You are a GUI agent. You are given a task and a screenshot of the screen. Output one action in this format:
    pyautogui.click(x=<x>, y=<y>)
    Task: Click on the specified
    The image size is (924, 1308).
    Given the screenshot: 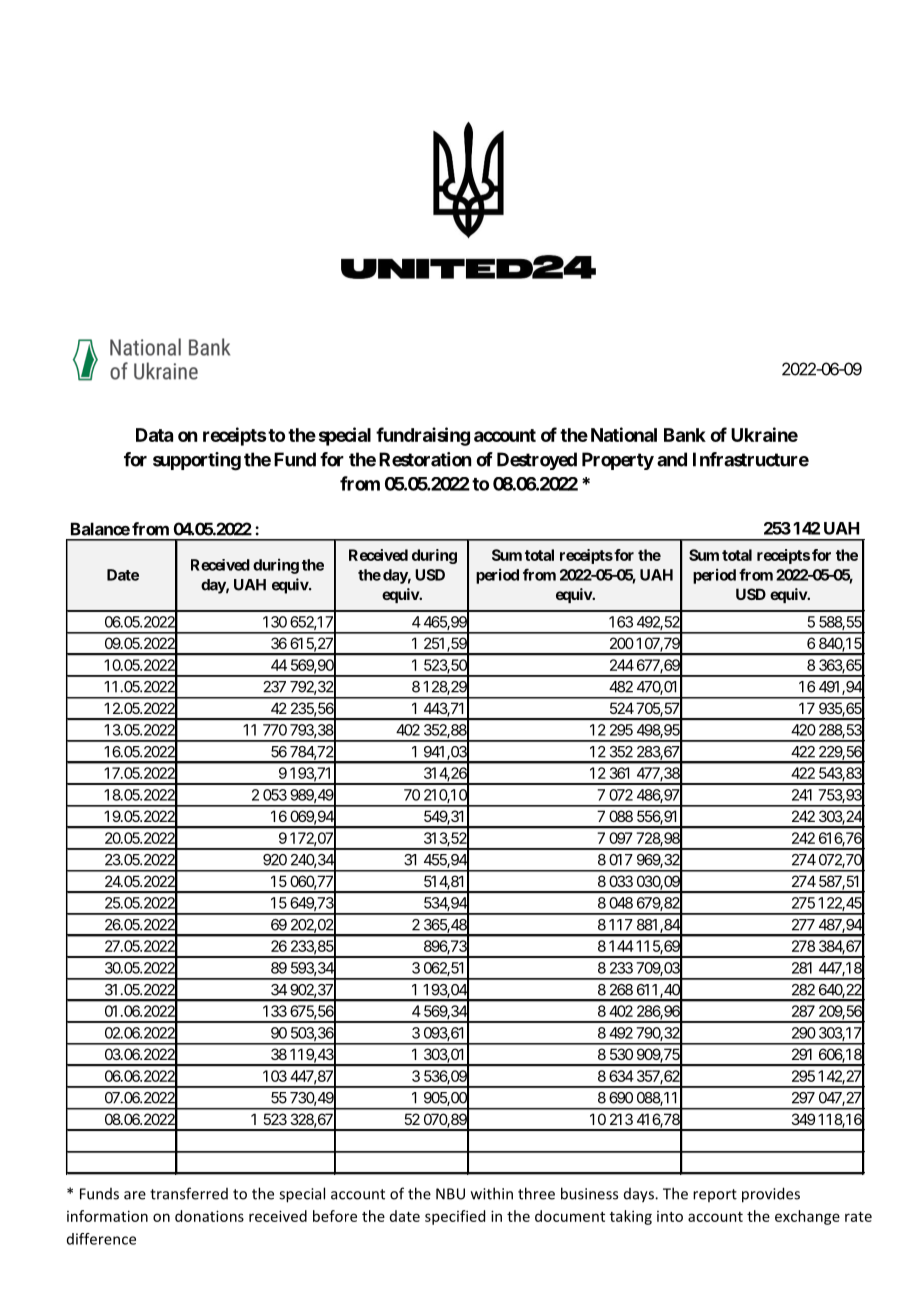 What is the action you would take?
    pyautogui.click(x=455, y=1217)
